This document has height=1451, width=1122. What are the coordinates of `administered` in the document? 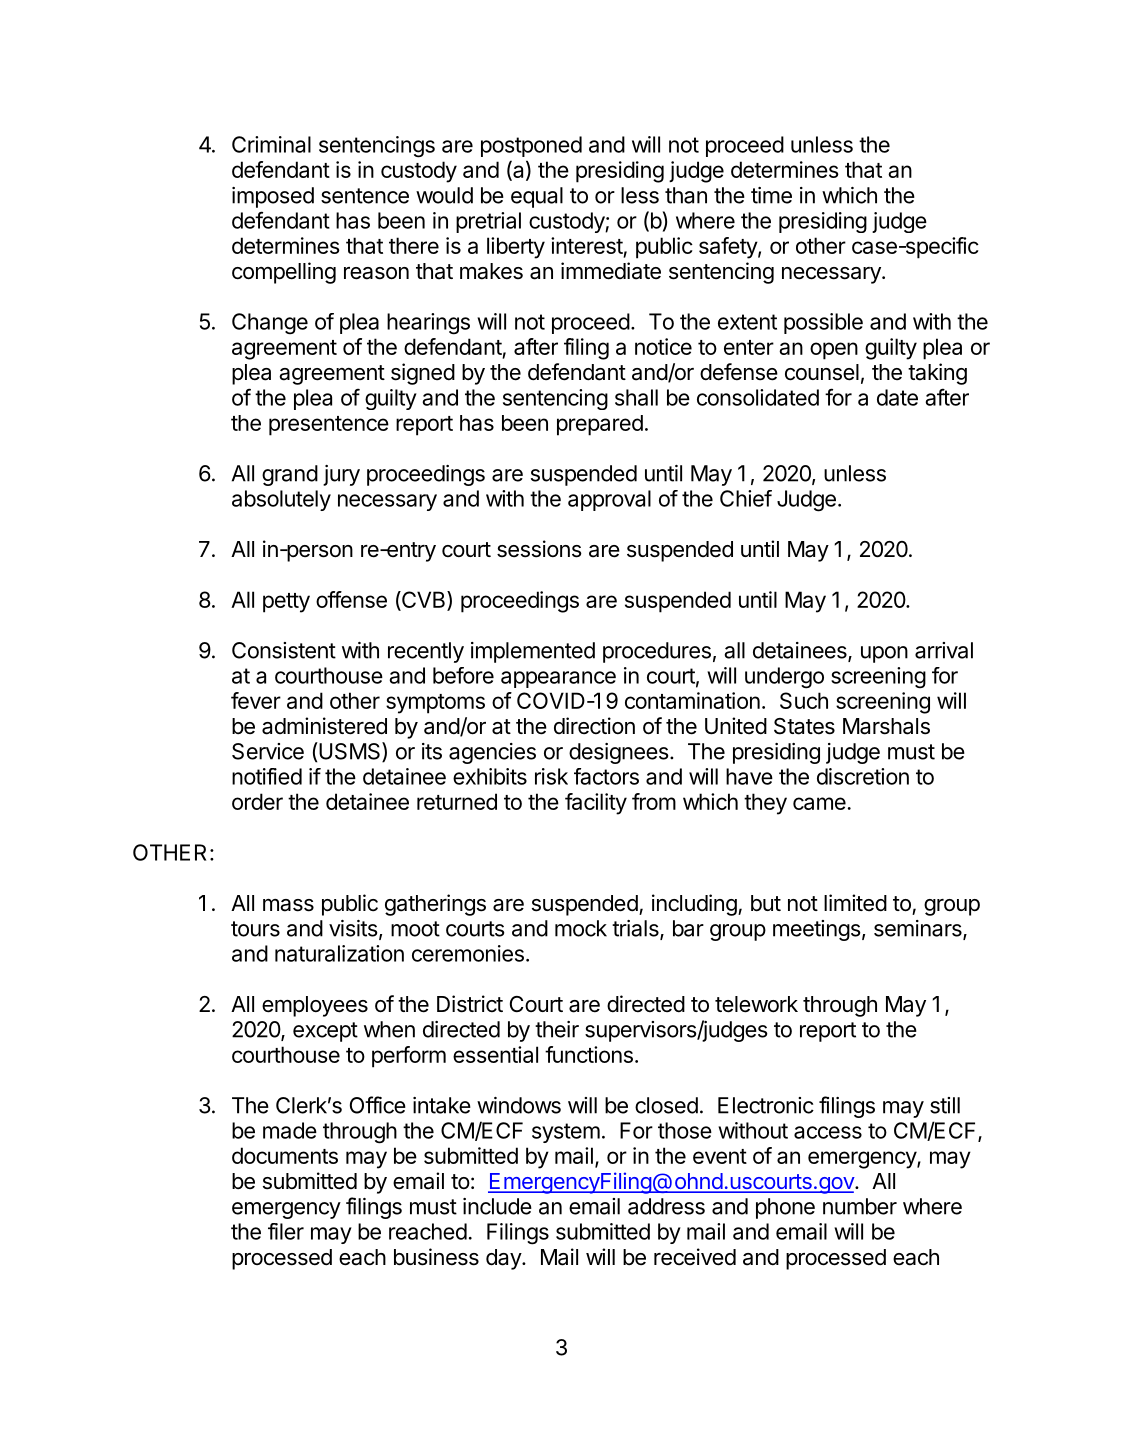 It's located at (324, 726).
